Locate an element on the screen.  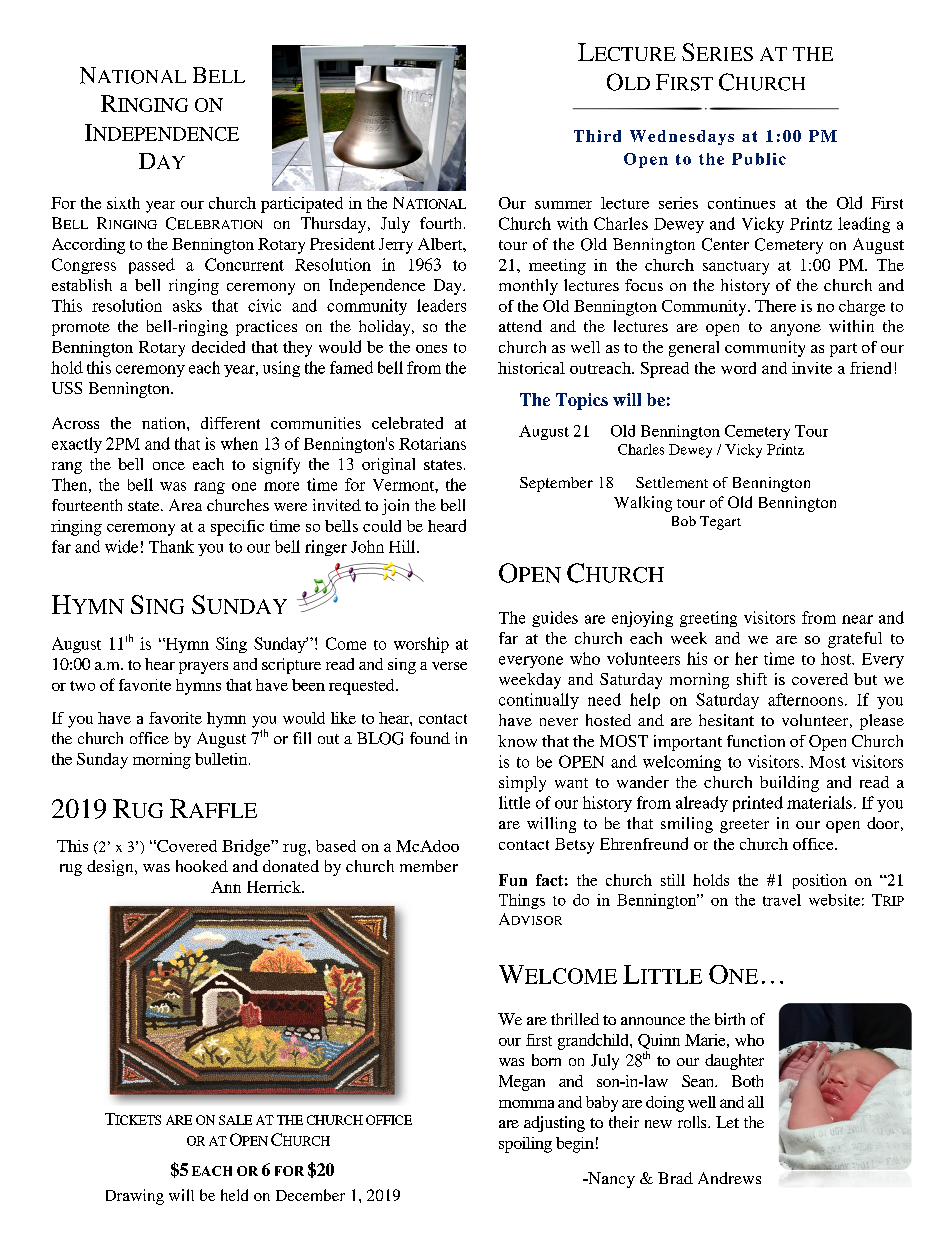
travel is located at coordinates (782, 900).
